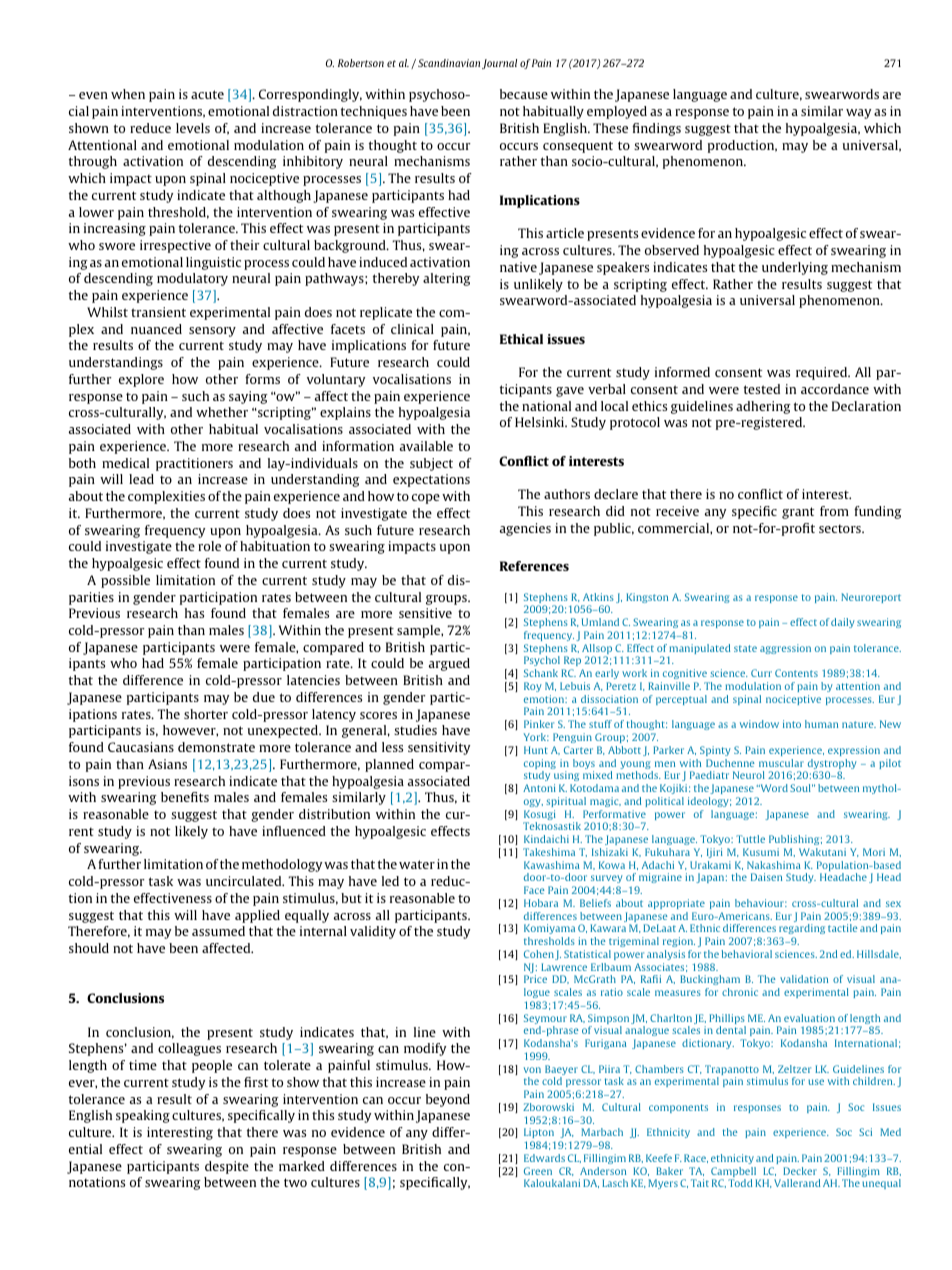  What do you see at coordinates (141, 380) in the screenshot?
I see `explore` at bounding box center [141, 380].
